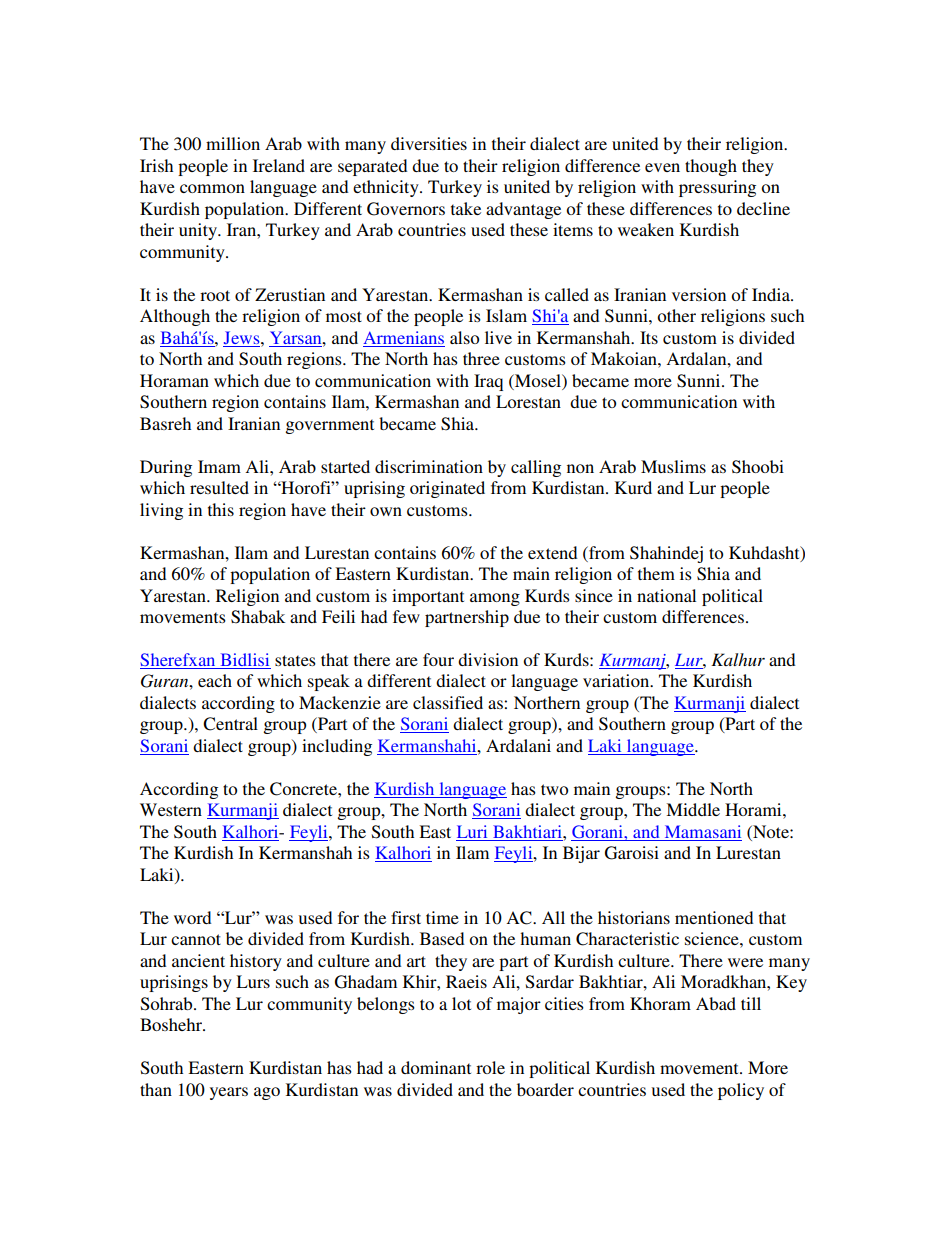  What do you see at coordinates (442, 917) in the image?
I see `time` at bounding box center [442, 917].
